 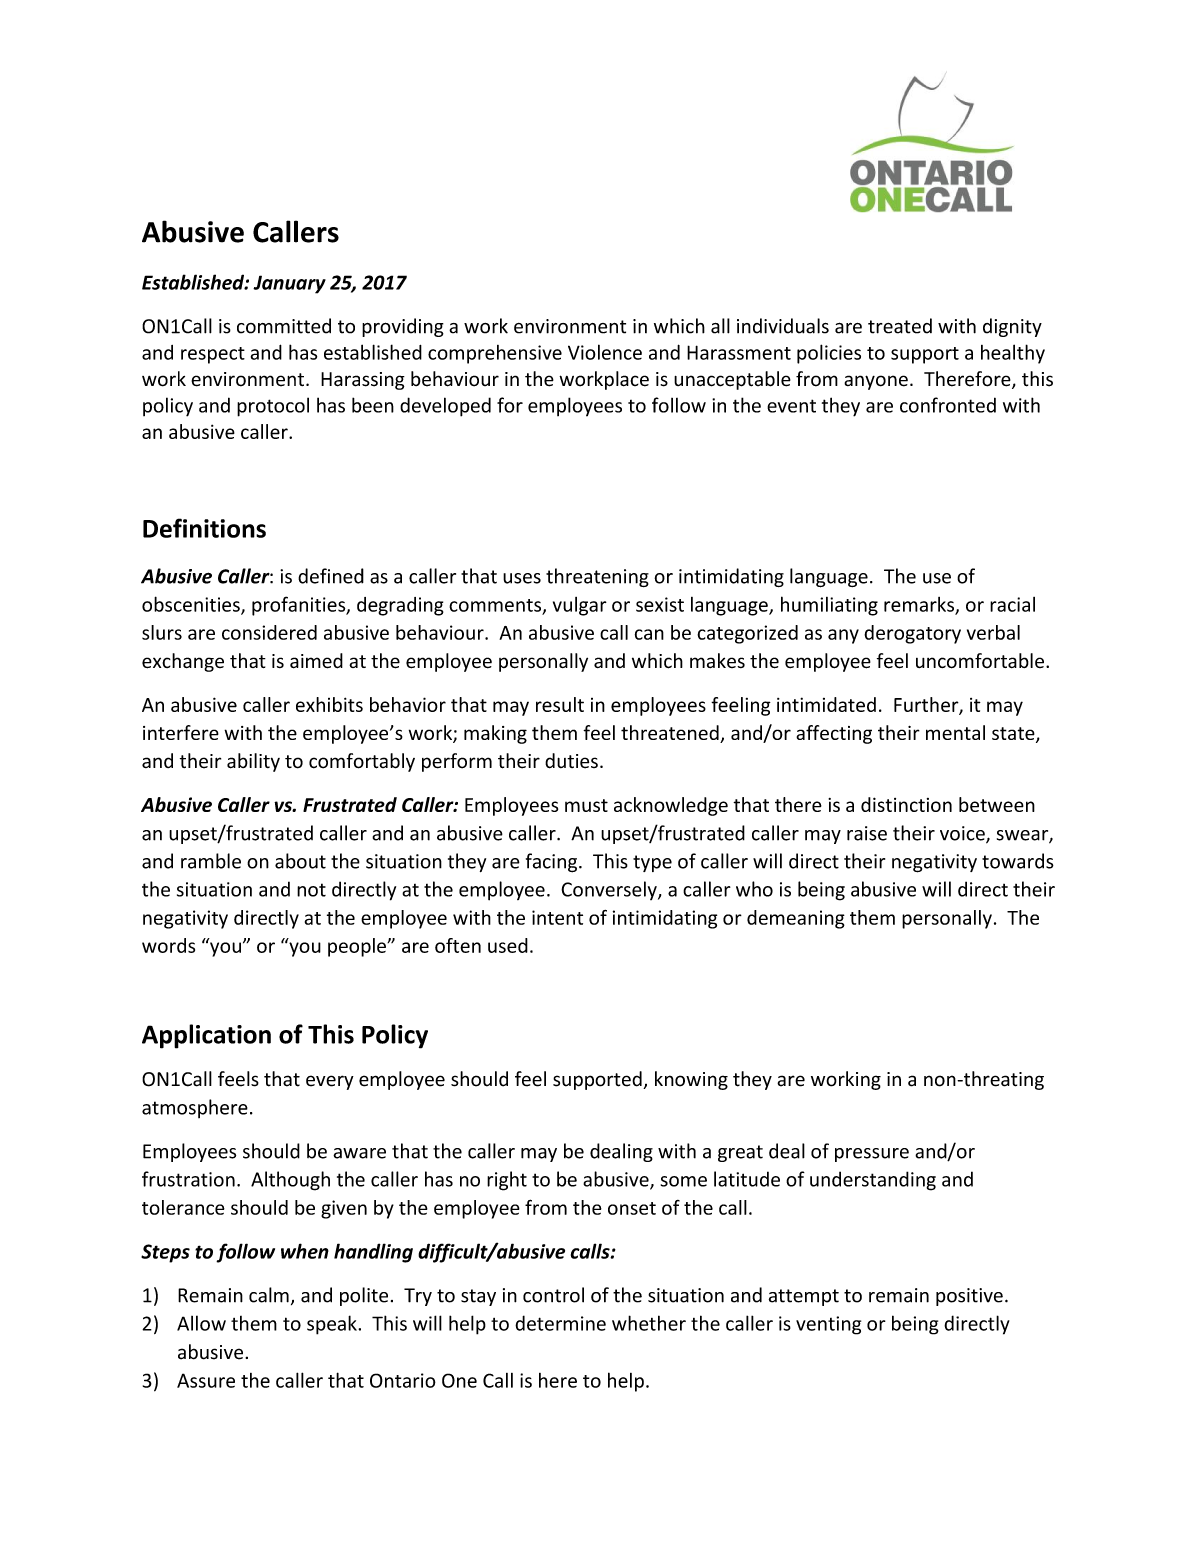 I want to click on committed, so click(x=284, y=326).
